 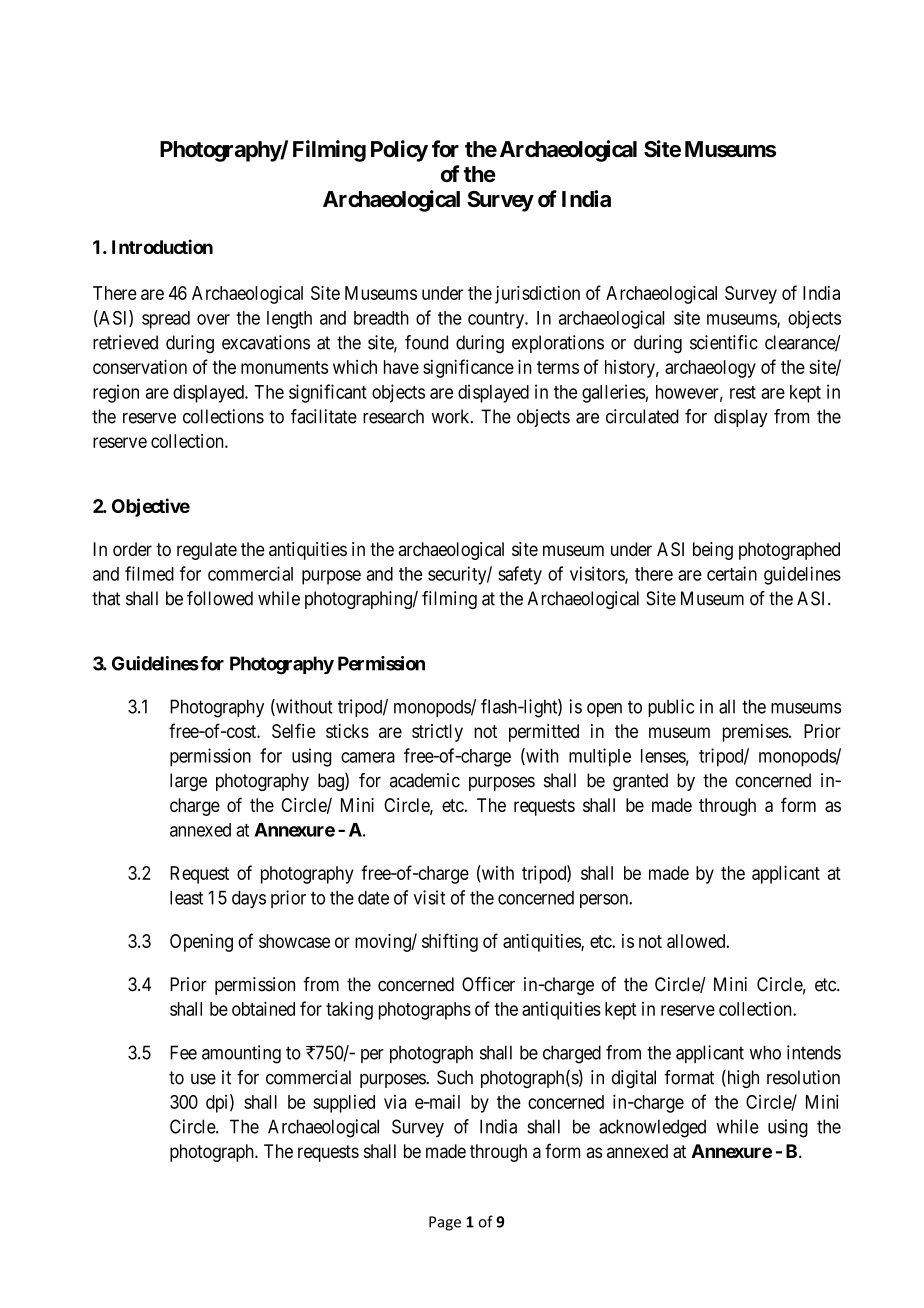 I want to click on scientific, so click(x=724, y=342).
